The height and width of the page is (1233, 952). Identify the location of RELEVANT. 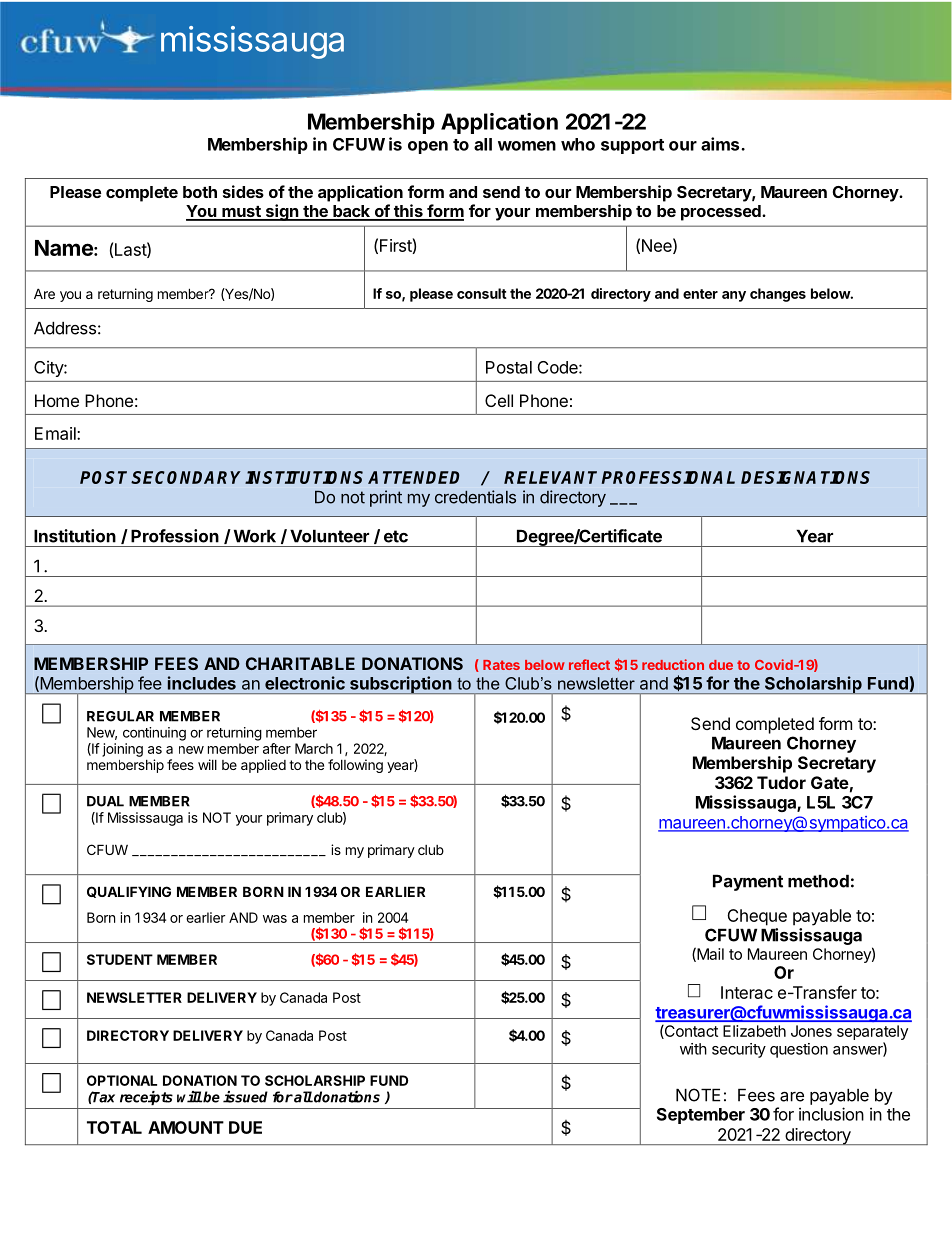
(550, 477).
